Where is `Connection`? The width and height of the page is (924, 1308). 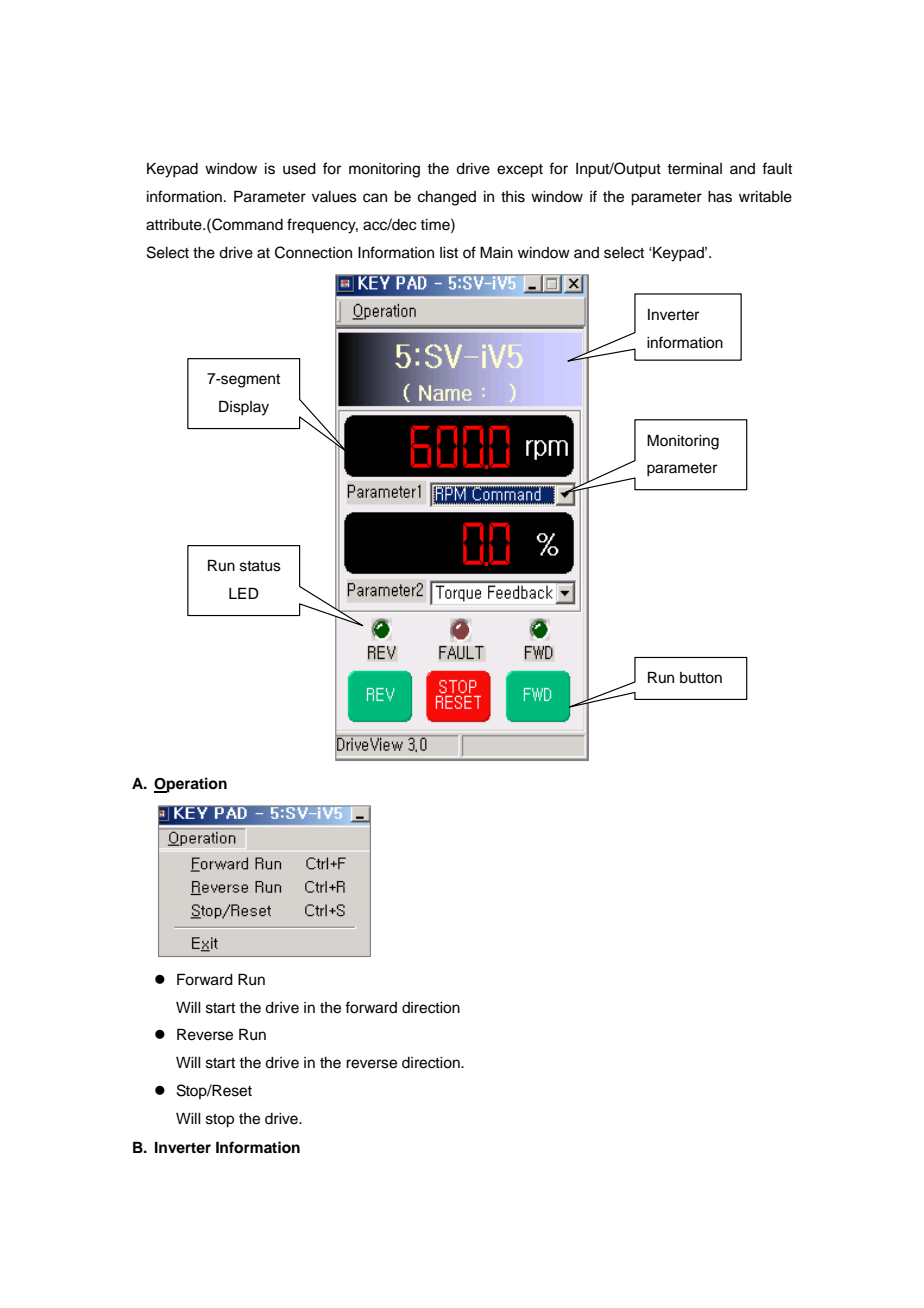 Connection is located at coordinates (313, 252).
